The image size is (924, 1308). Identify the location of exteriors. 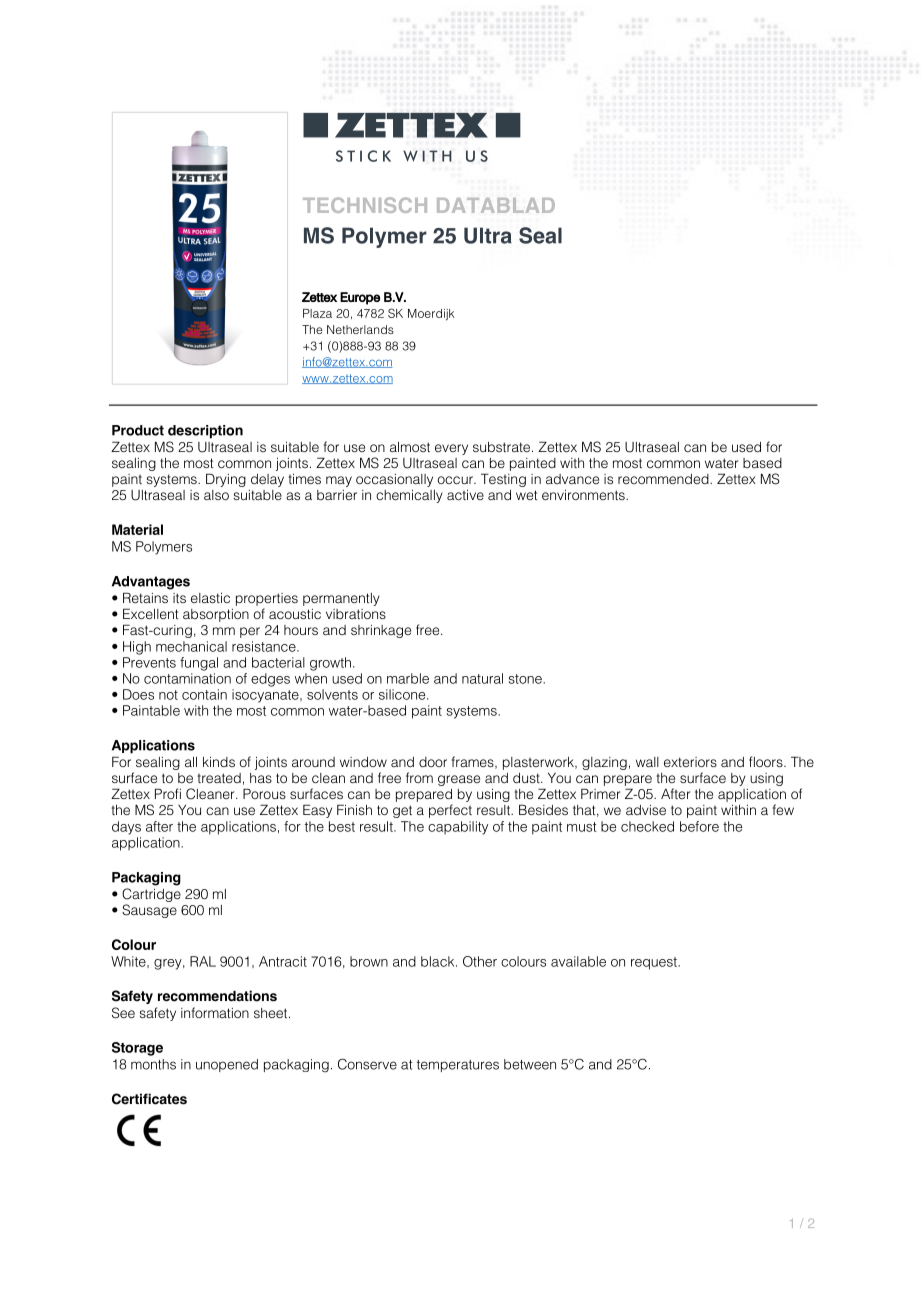
(690, 762).
